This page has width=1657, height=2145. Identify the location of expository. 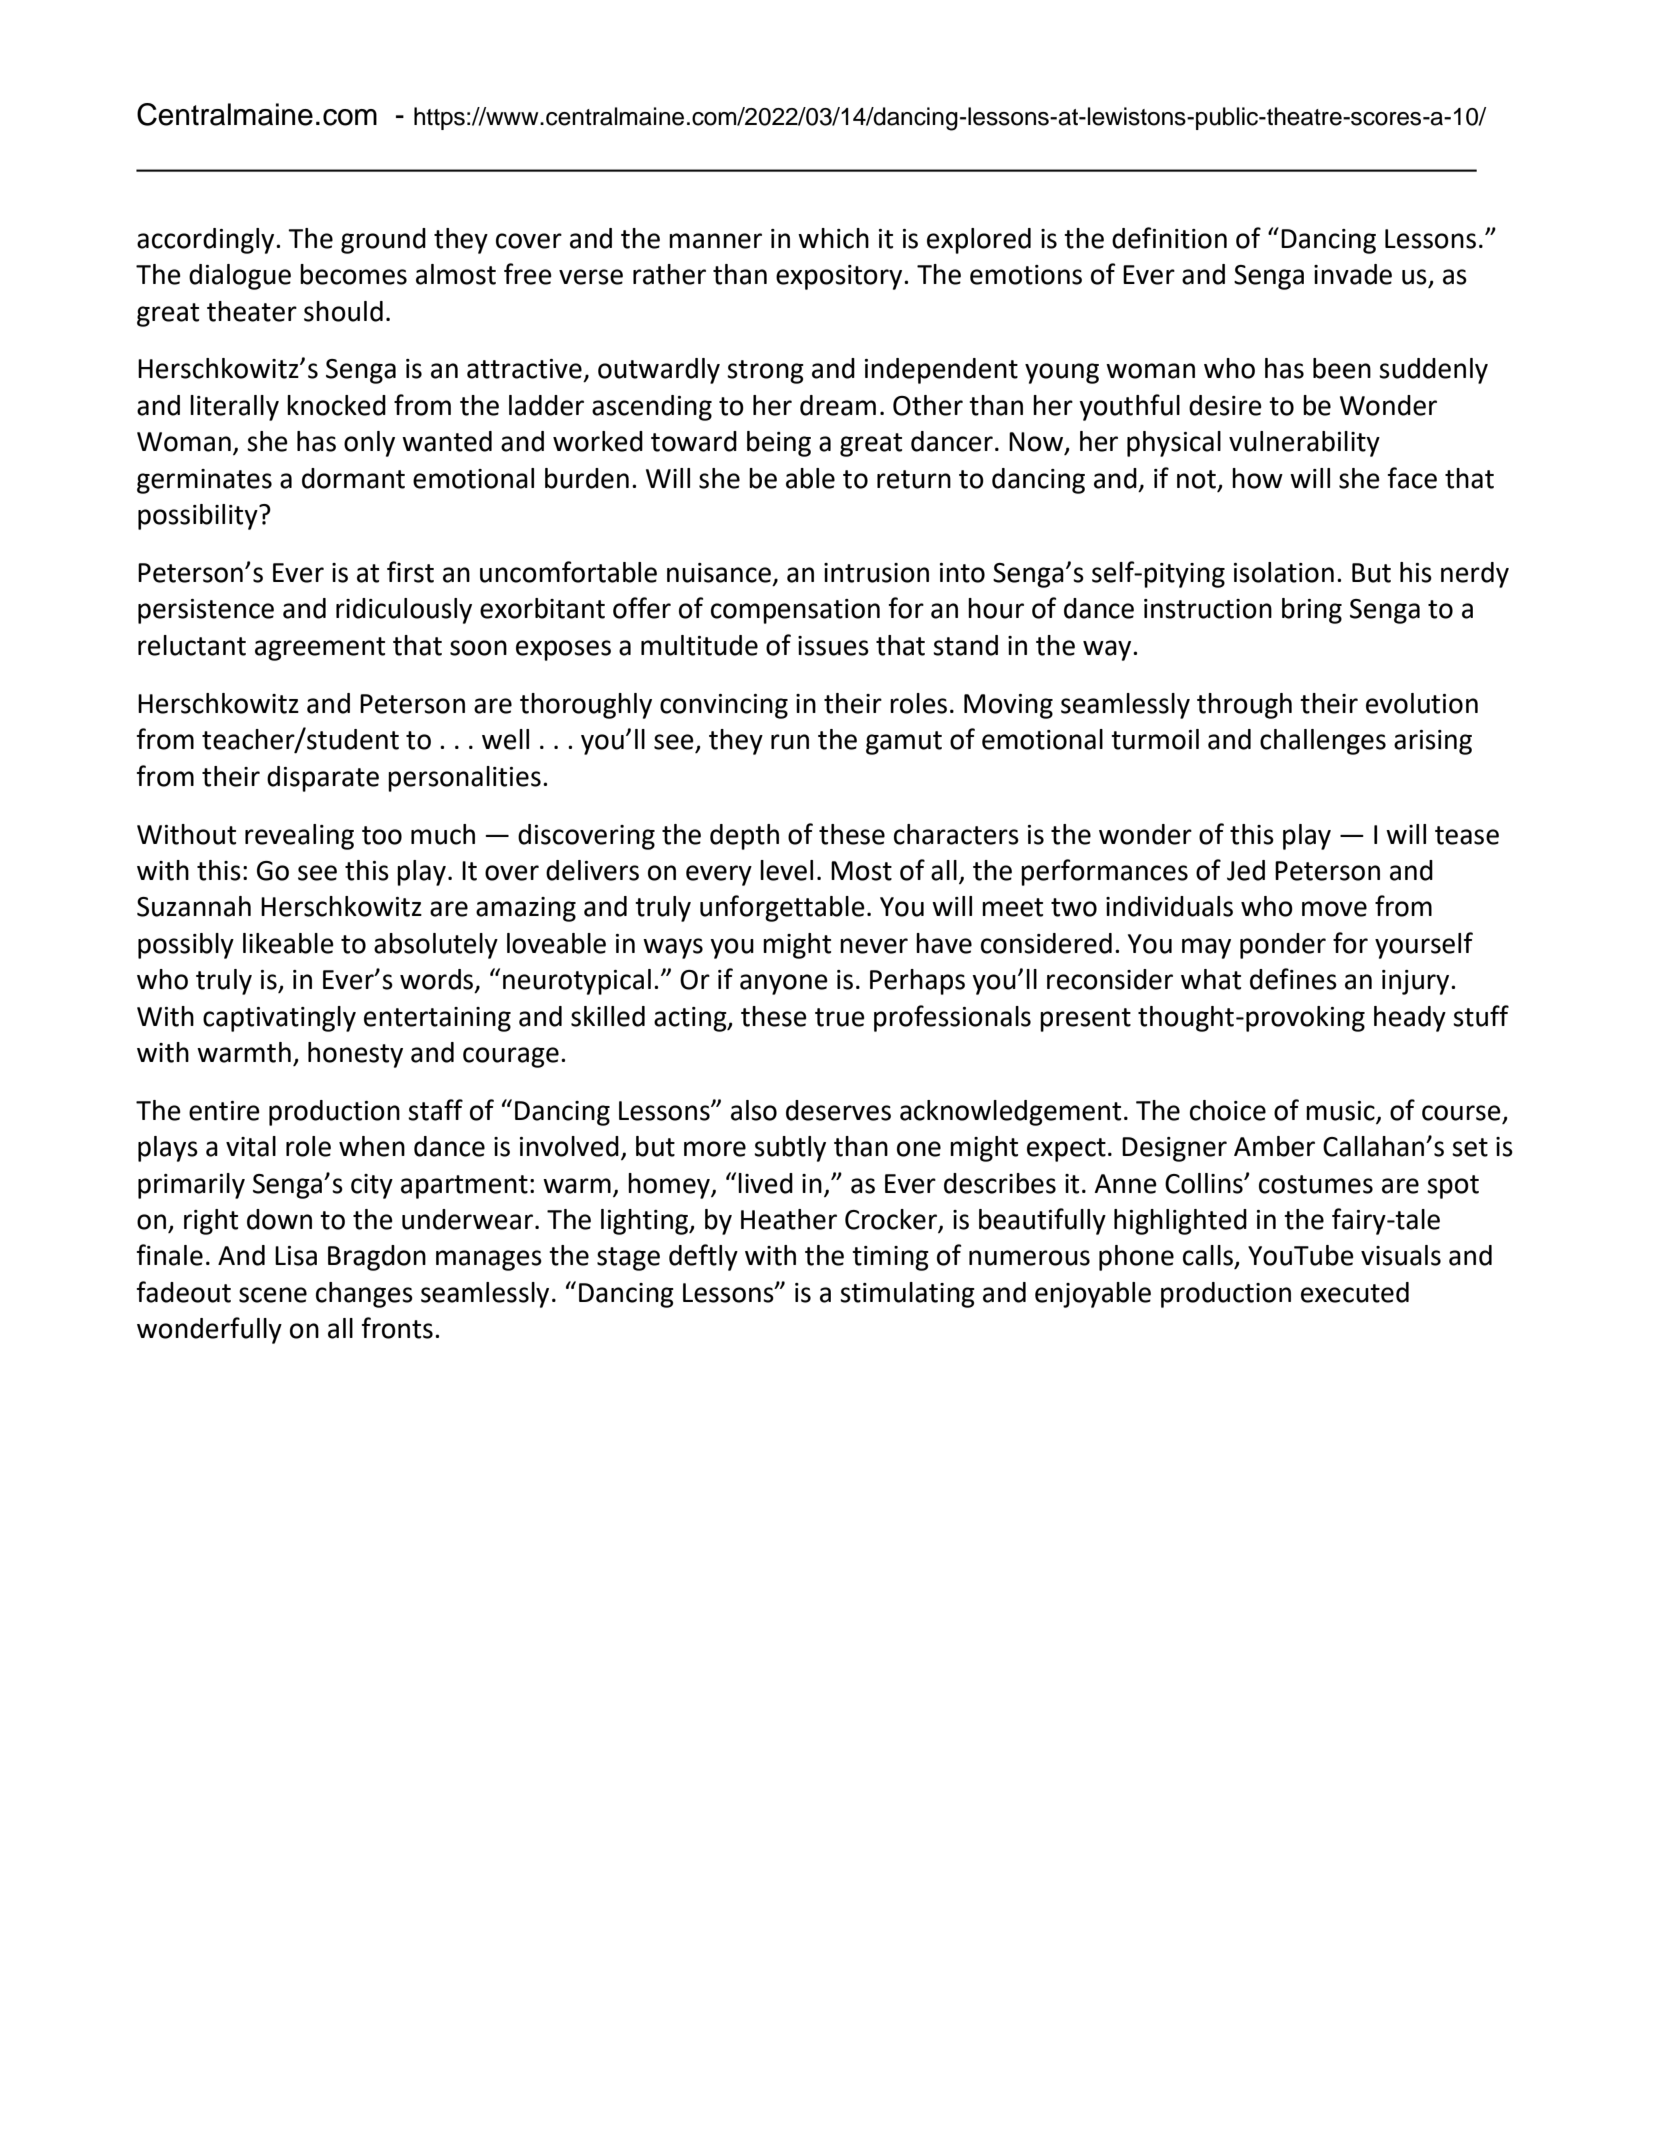
(840, 277).
